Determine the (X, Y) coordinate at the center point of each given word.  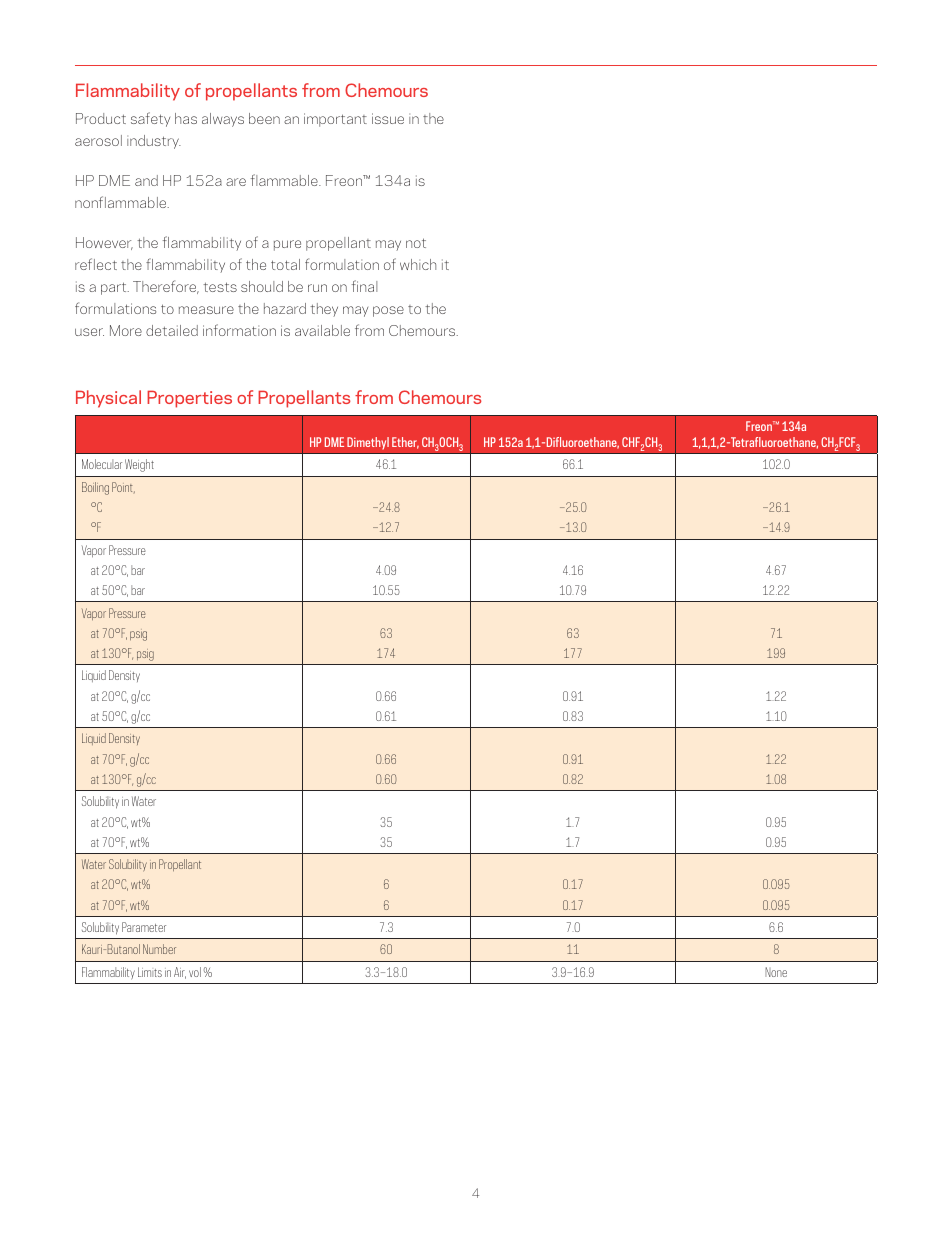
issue (388, 118)
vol (195, 972)
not (416, 243)
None (776, 972)
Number (159, 949)
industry (154, 142)
